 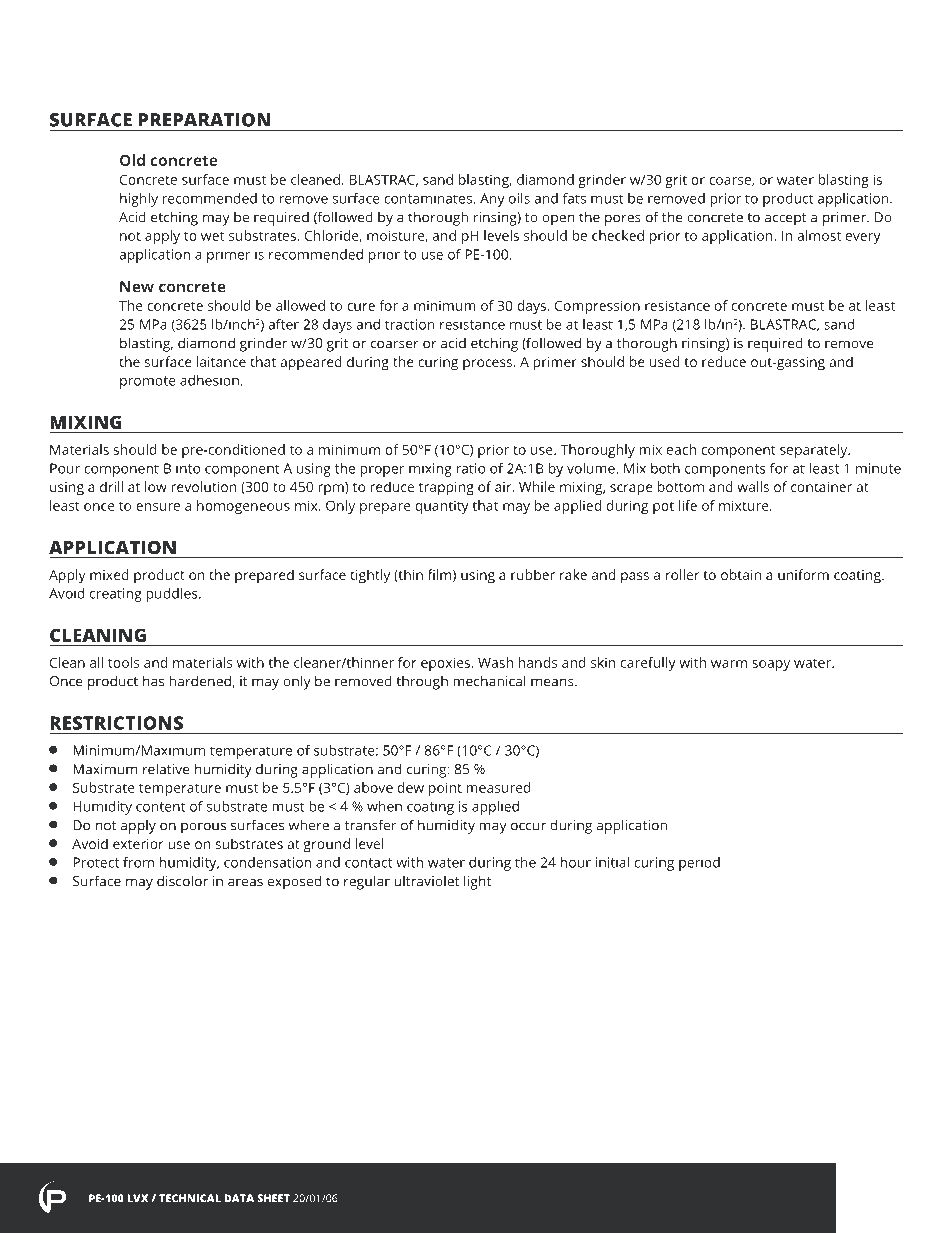 I want to click on highly, so click(x=139, y=200).
